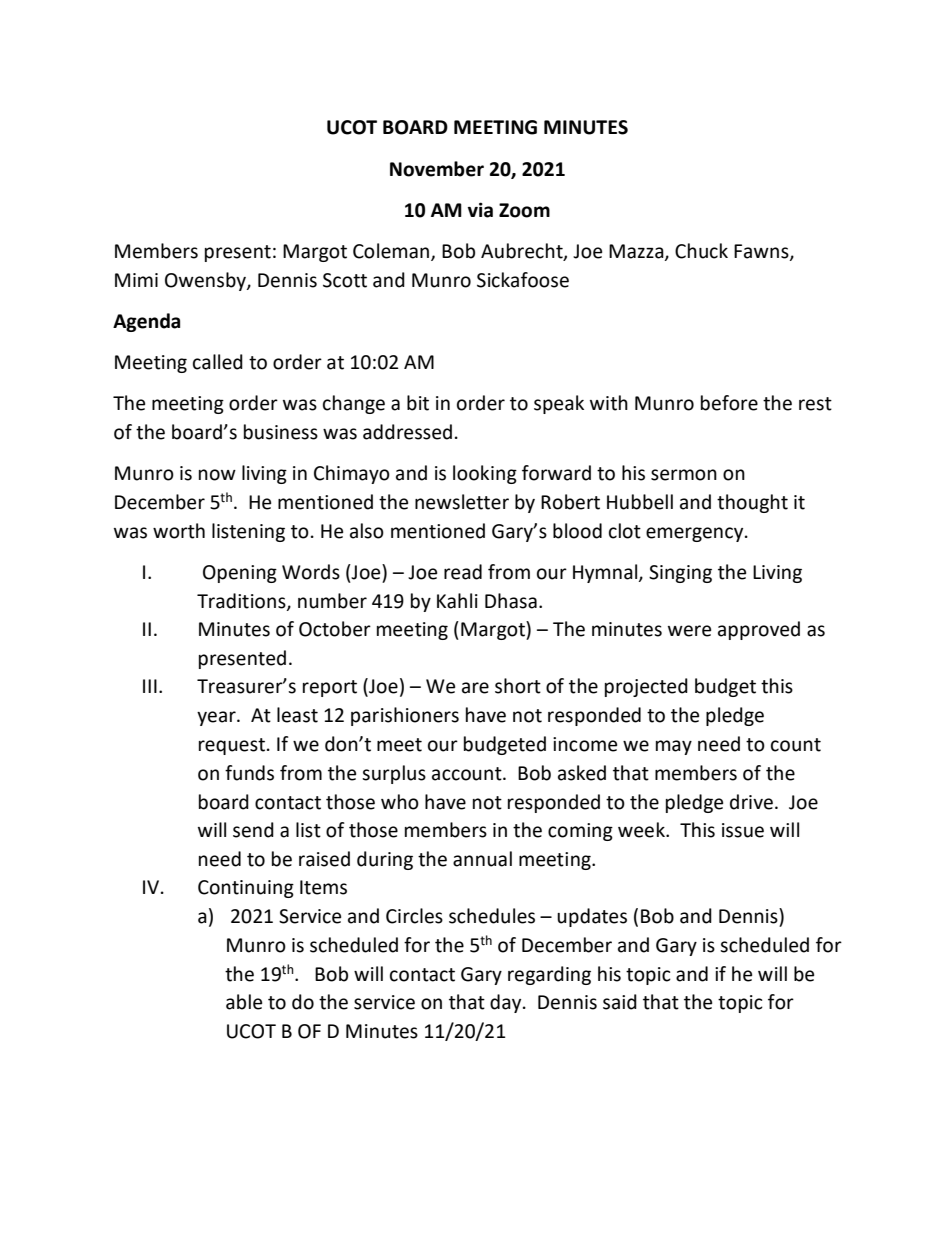 The width and height of the screenshot is (952, 1233). What do you see at coordinates (620, 1002) in the screenshot?
I see `said` at bounding box center [620, 1002].
